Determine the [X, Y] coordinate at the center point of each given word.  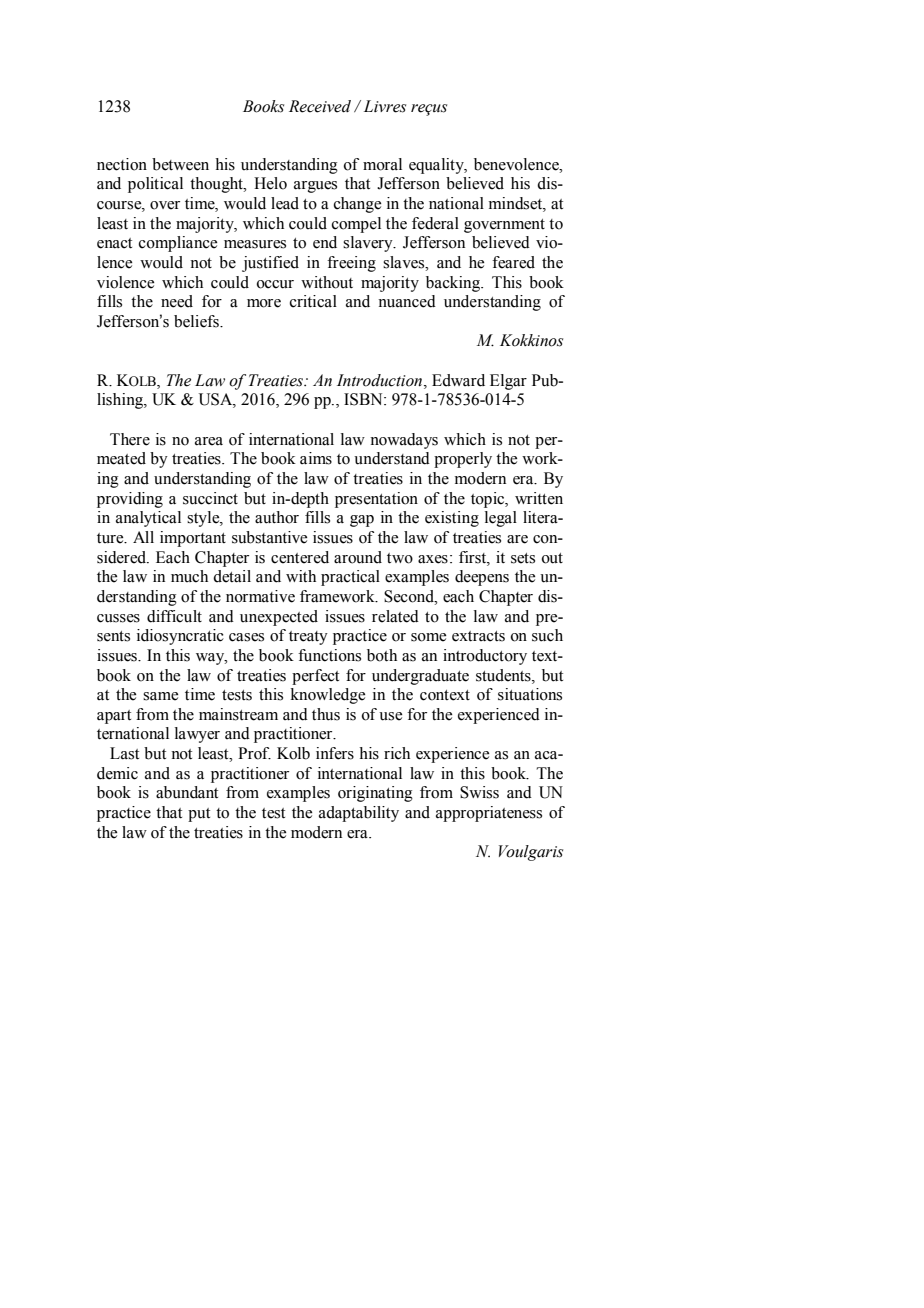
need [177, 301]
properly [463, 460]
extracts [478, 636]
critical [313, 301]
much [189, 576]
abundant [187, 792]
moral [382, 164]
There [130, 439]
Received [320, 106]
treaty [308, 638]
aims [316, 458]
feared [513, 262]
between [180, 164]
